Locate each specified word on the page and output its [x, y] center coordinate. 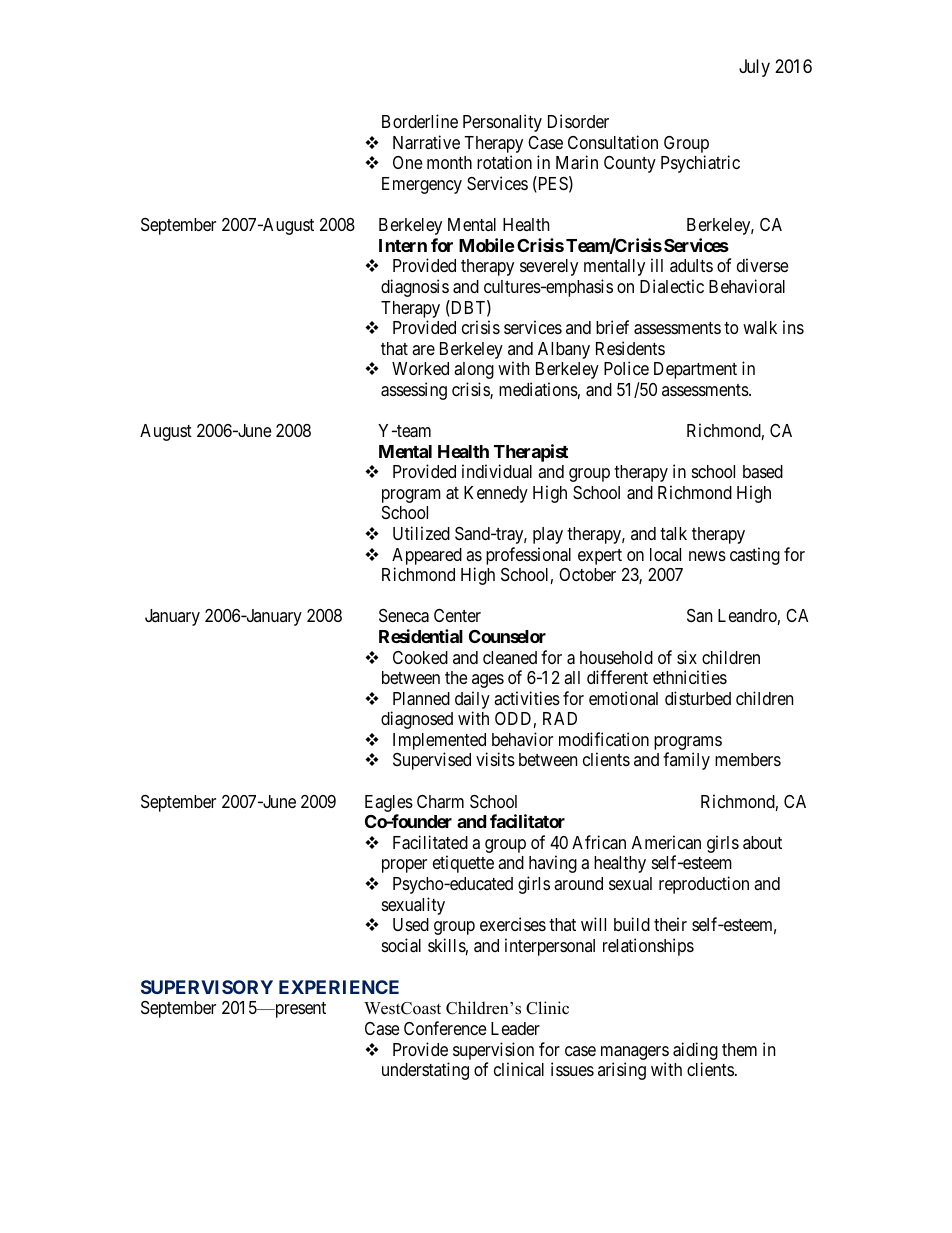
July [754, 68]
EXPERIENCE [339, 987]
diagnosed [417, 720]
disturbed [698, 698]
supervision [493, 1052]
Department [695, 370]
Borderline [420, 121]
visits [495, 759]
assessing [414, 391]
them [739, 1049]
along [474, 370]
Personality [502, 123]
